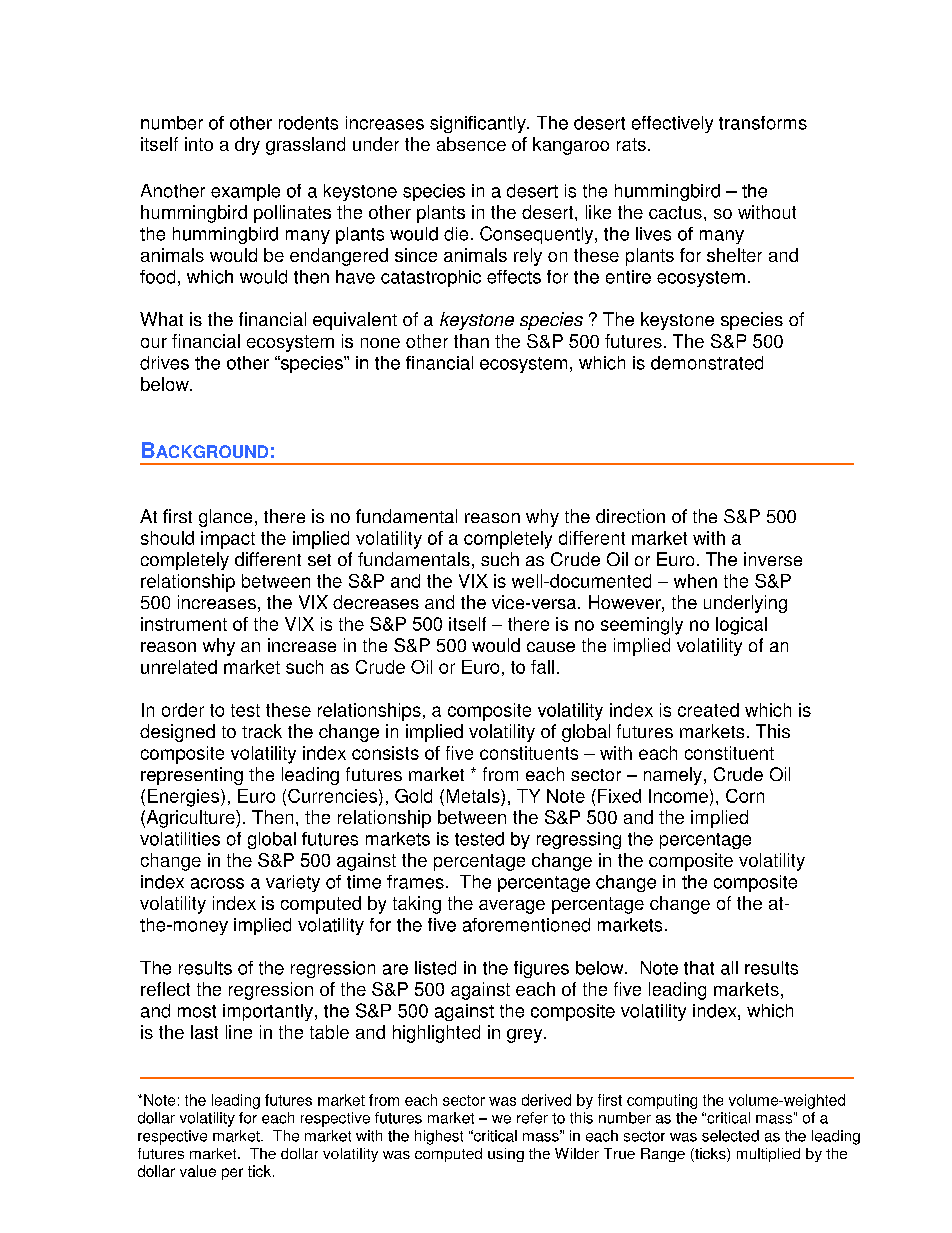 This screenshot has height=1233, width=952. Describe the element at coordinates (672, 124) in the screenshot. I see `effectively` at that location.
